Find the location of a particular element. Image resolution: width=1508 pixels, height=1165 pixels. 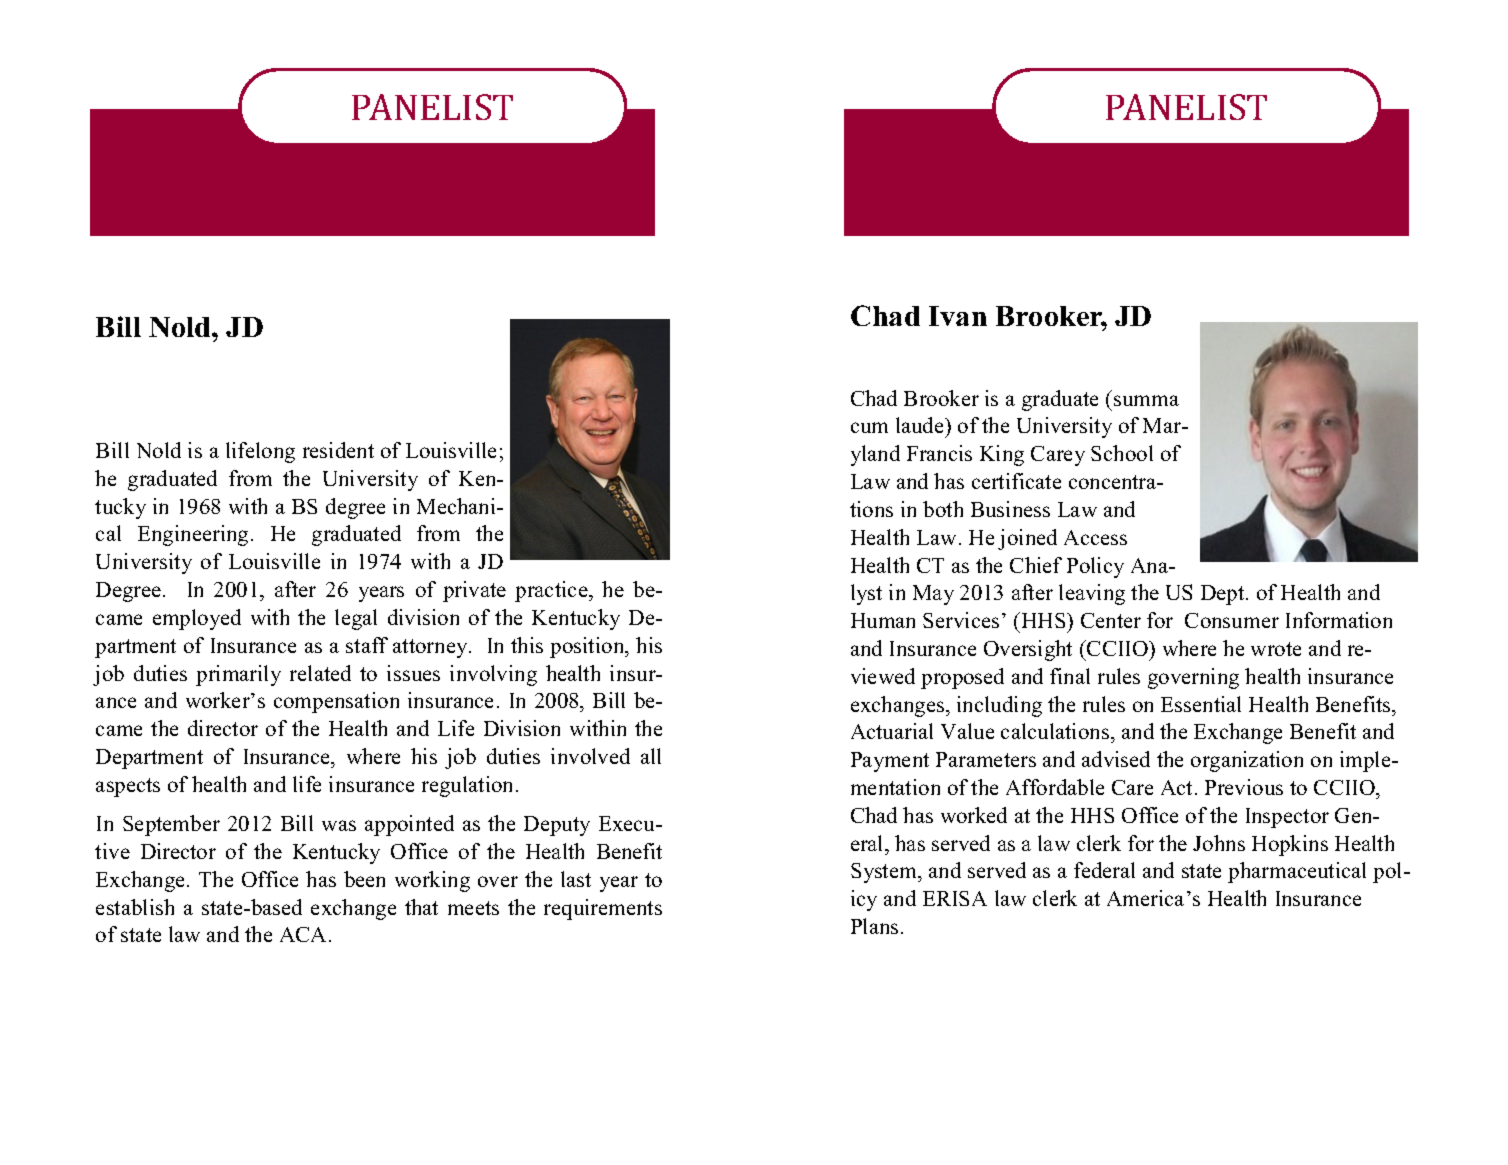

summa is located at coordinates (1146, 400).
